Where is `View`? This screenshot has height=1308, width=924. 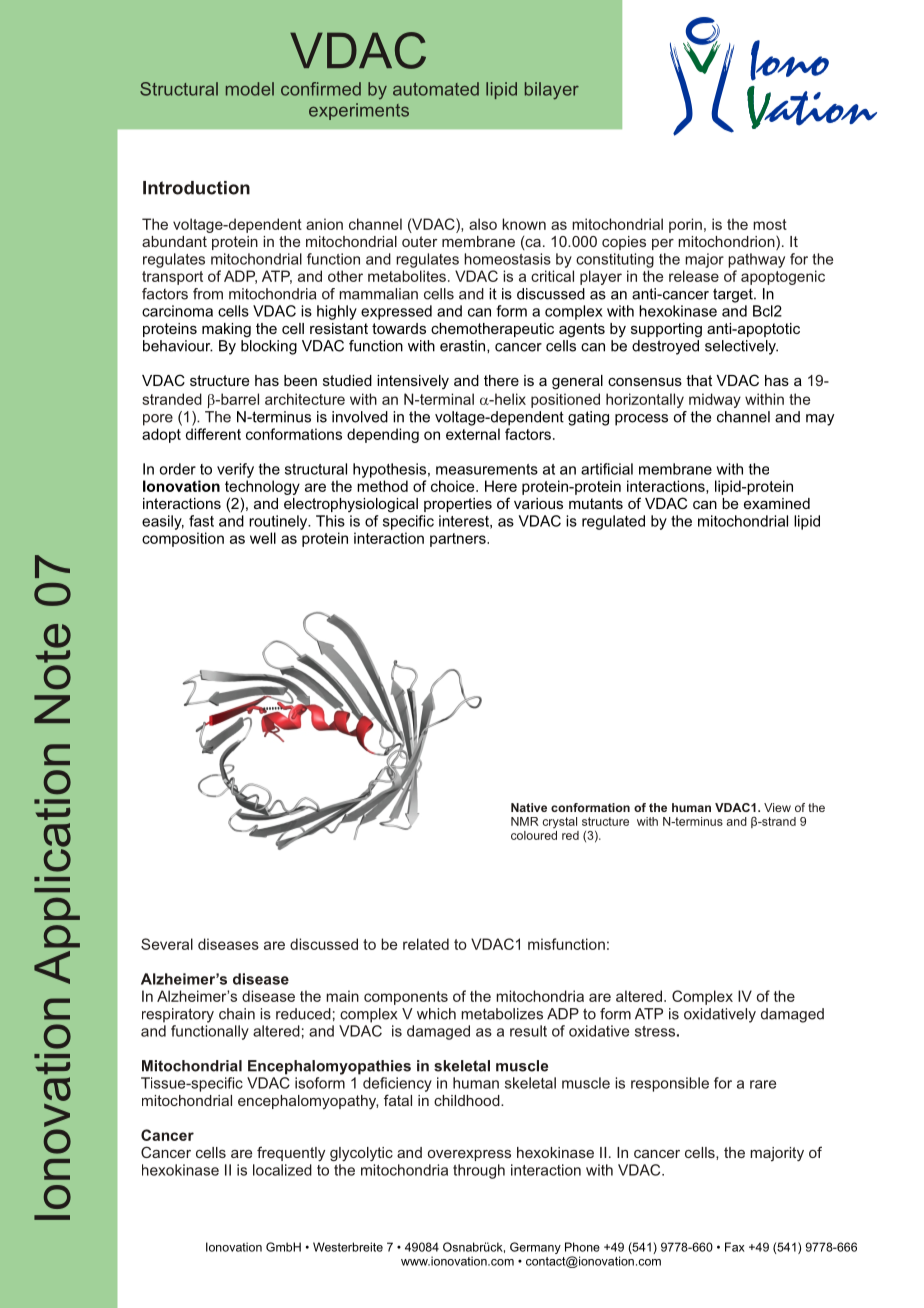
View is located at coordinates (777, 807).
